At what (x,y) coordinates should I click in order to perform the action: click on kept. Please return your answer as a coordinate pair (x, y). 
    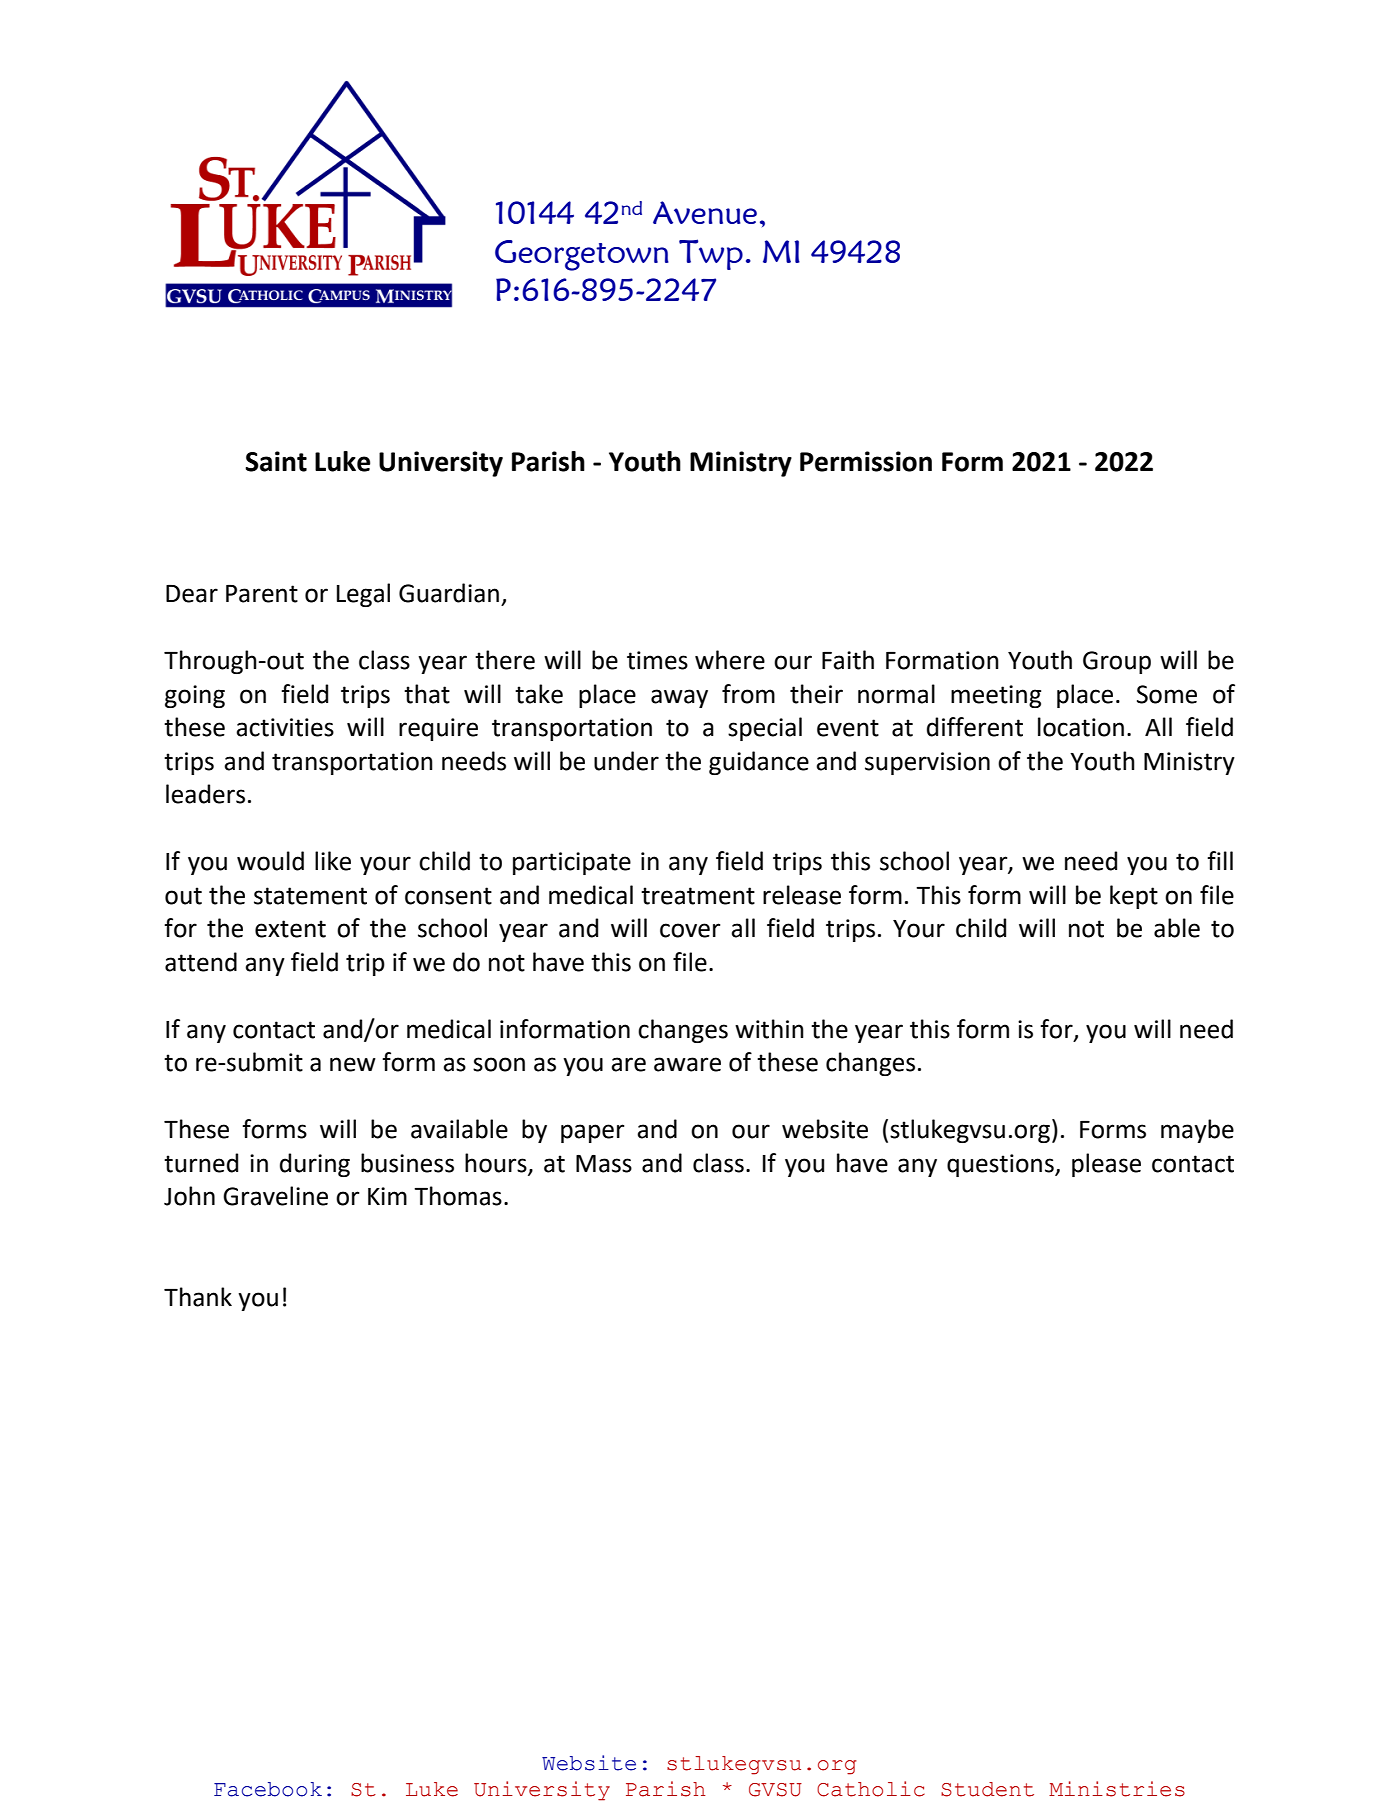
    Looking at the image, I should click on (1134, 897).
